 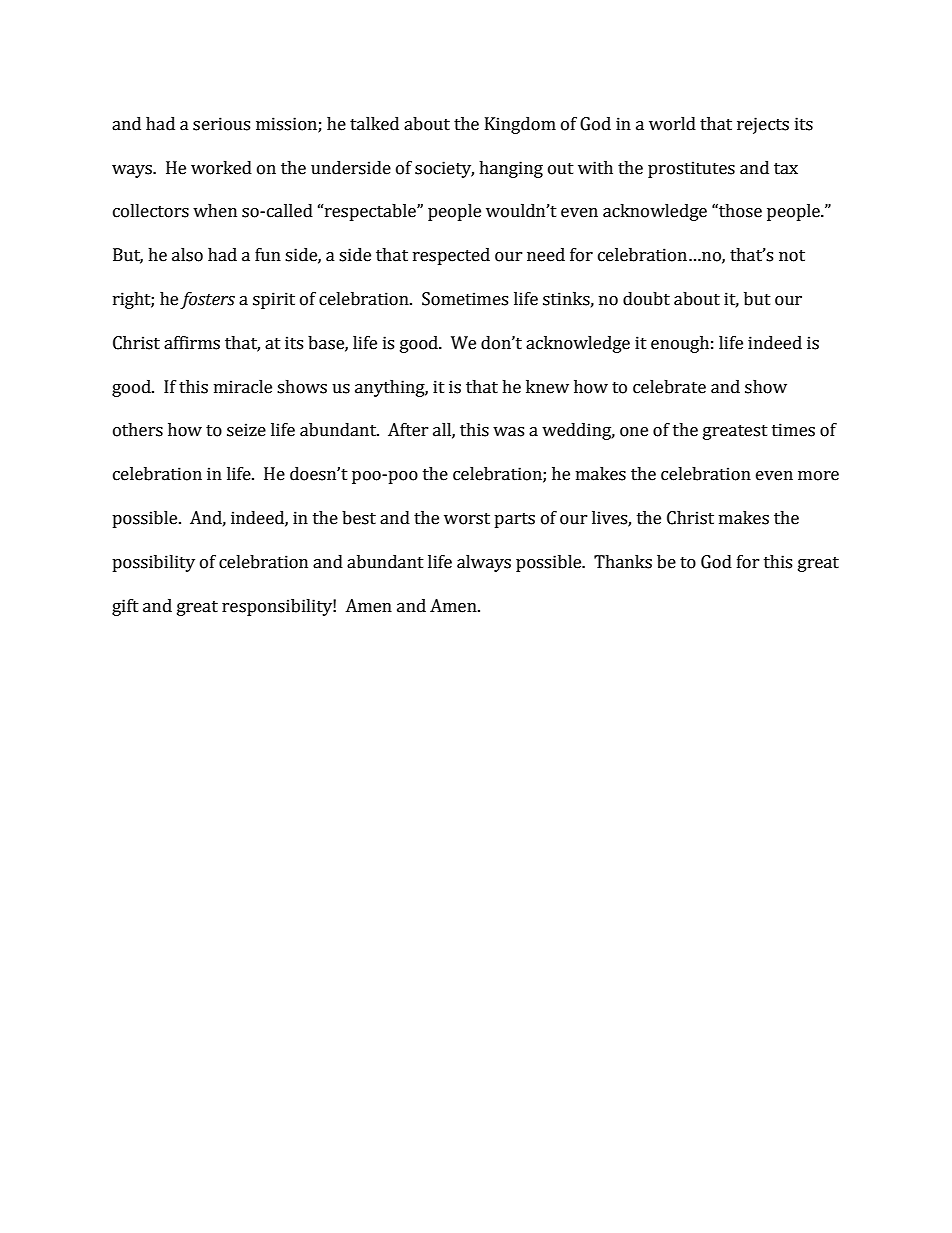 What do you see at coordinates (792, 256) in the image?
I see `not` at bounding box center [792, 256].
